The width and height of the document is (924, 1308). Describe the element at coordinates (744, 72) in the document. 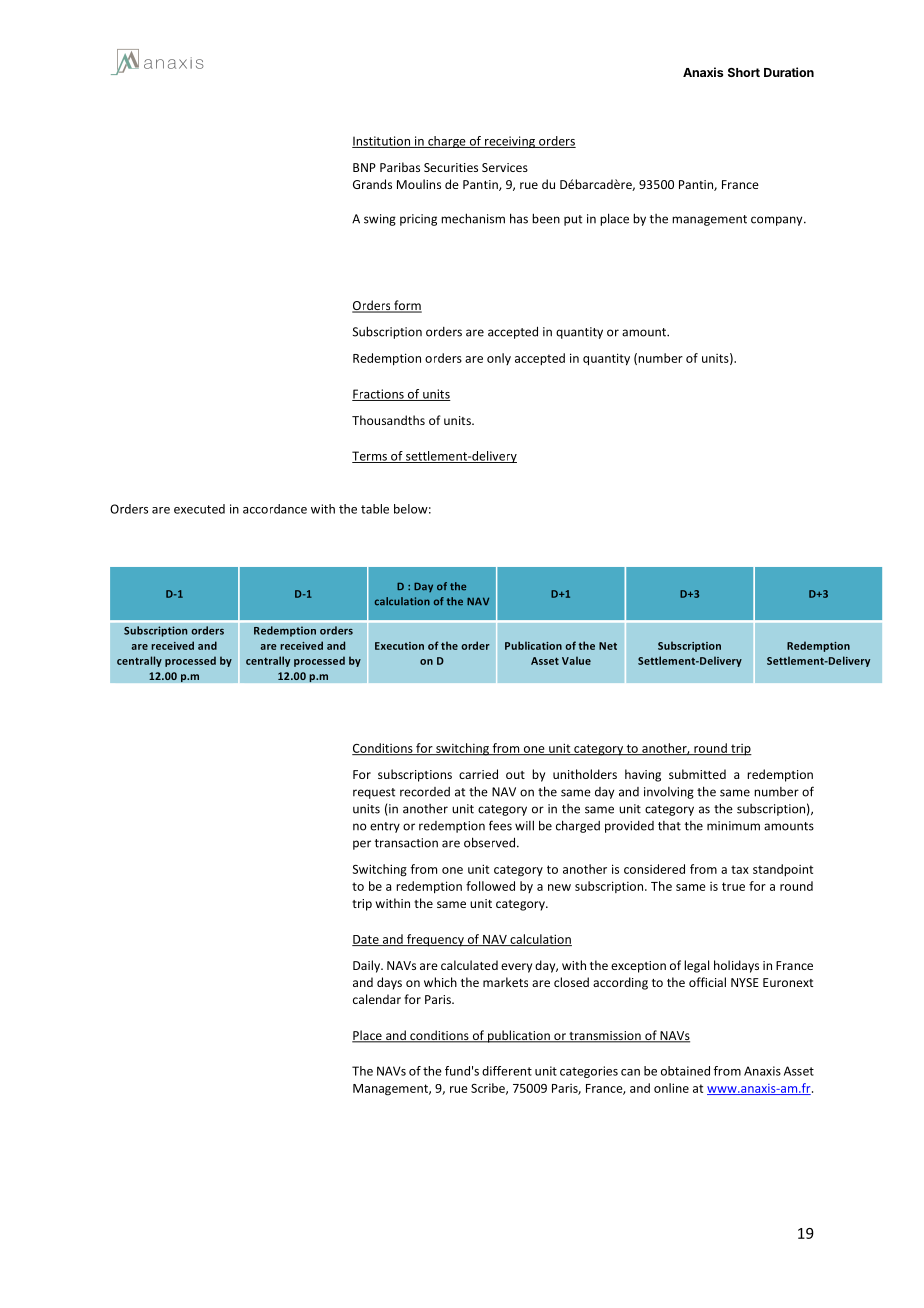

I see `Short` at that location.
